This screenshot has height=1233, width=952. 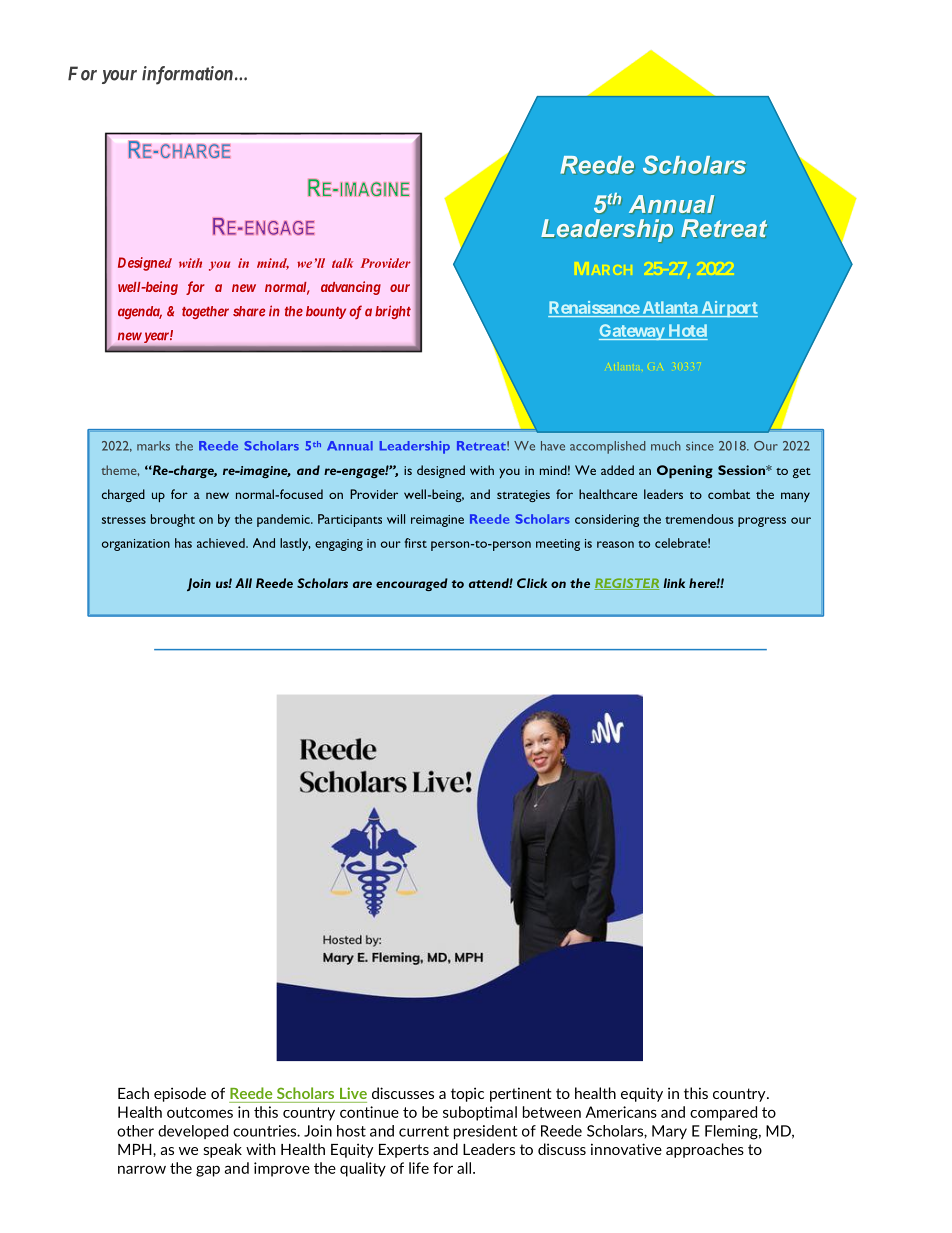 What do you see at coordinates (728, 309) in the screenshot?
I see `Airport` at bounding box center [728, 309].
